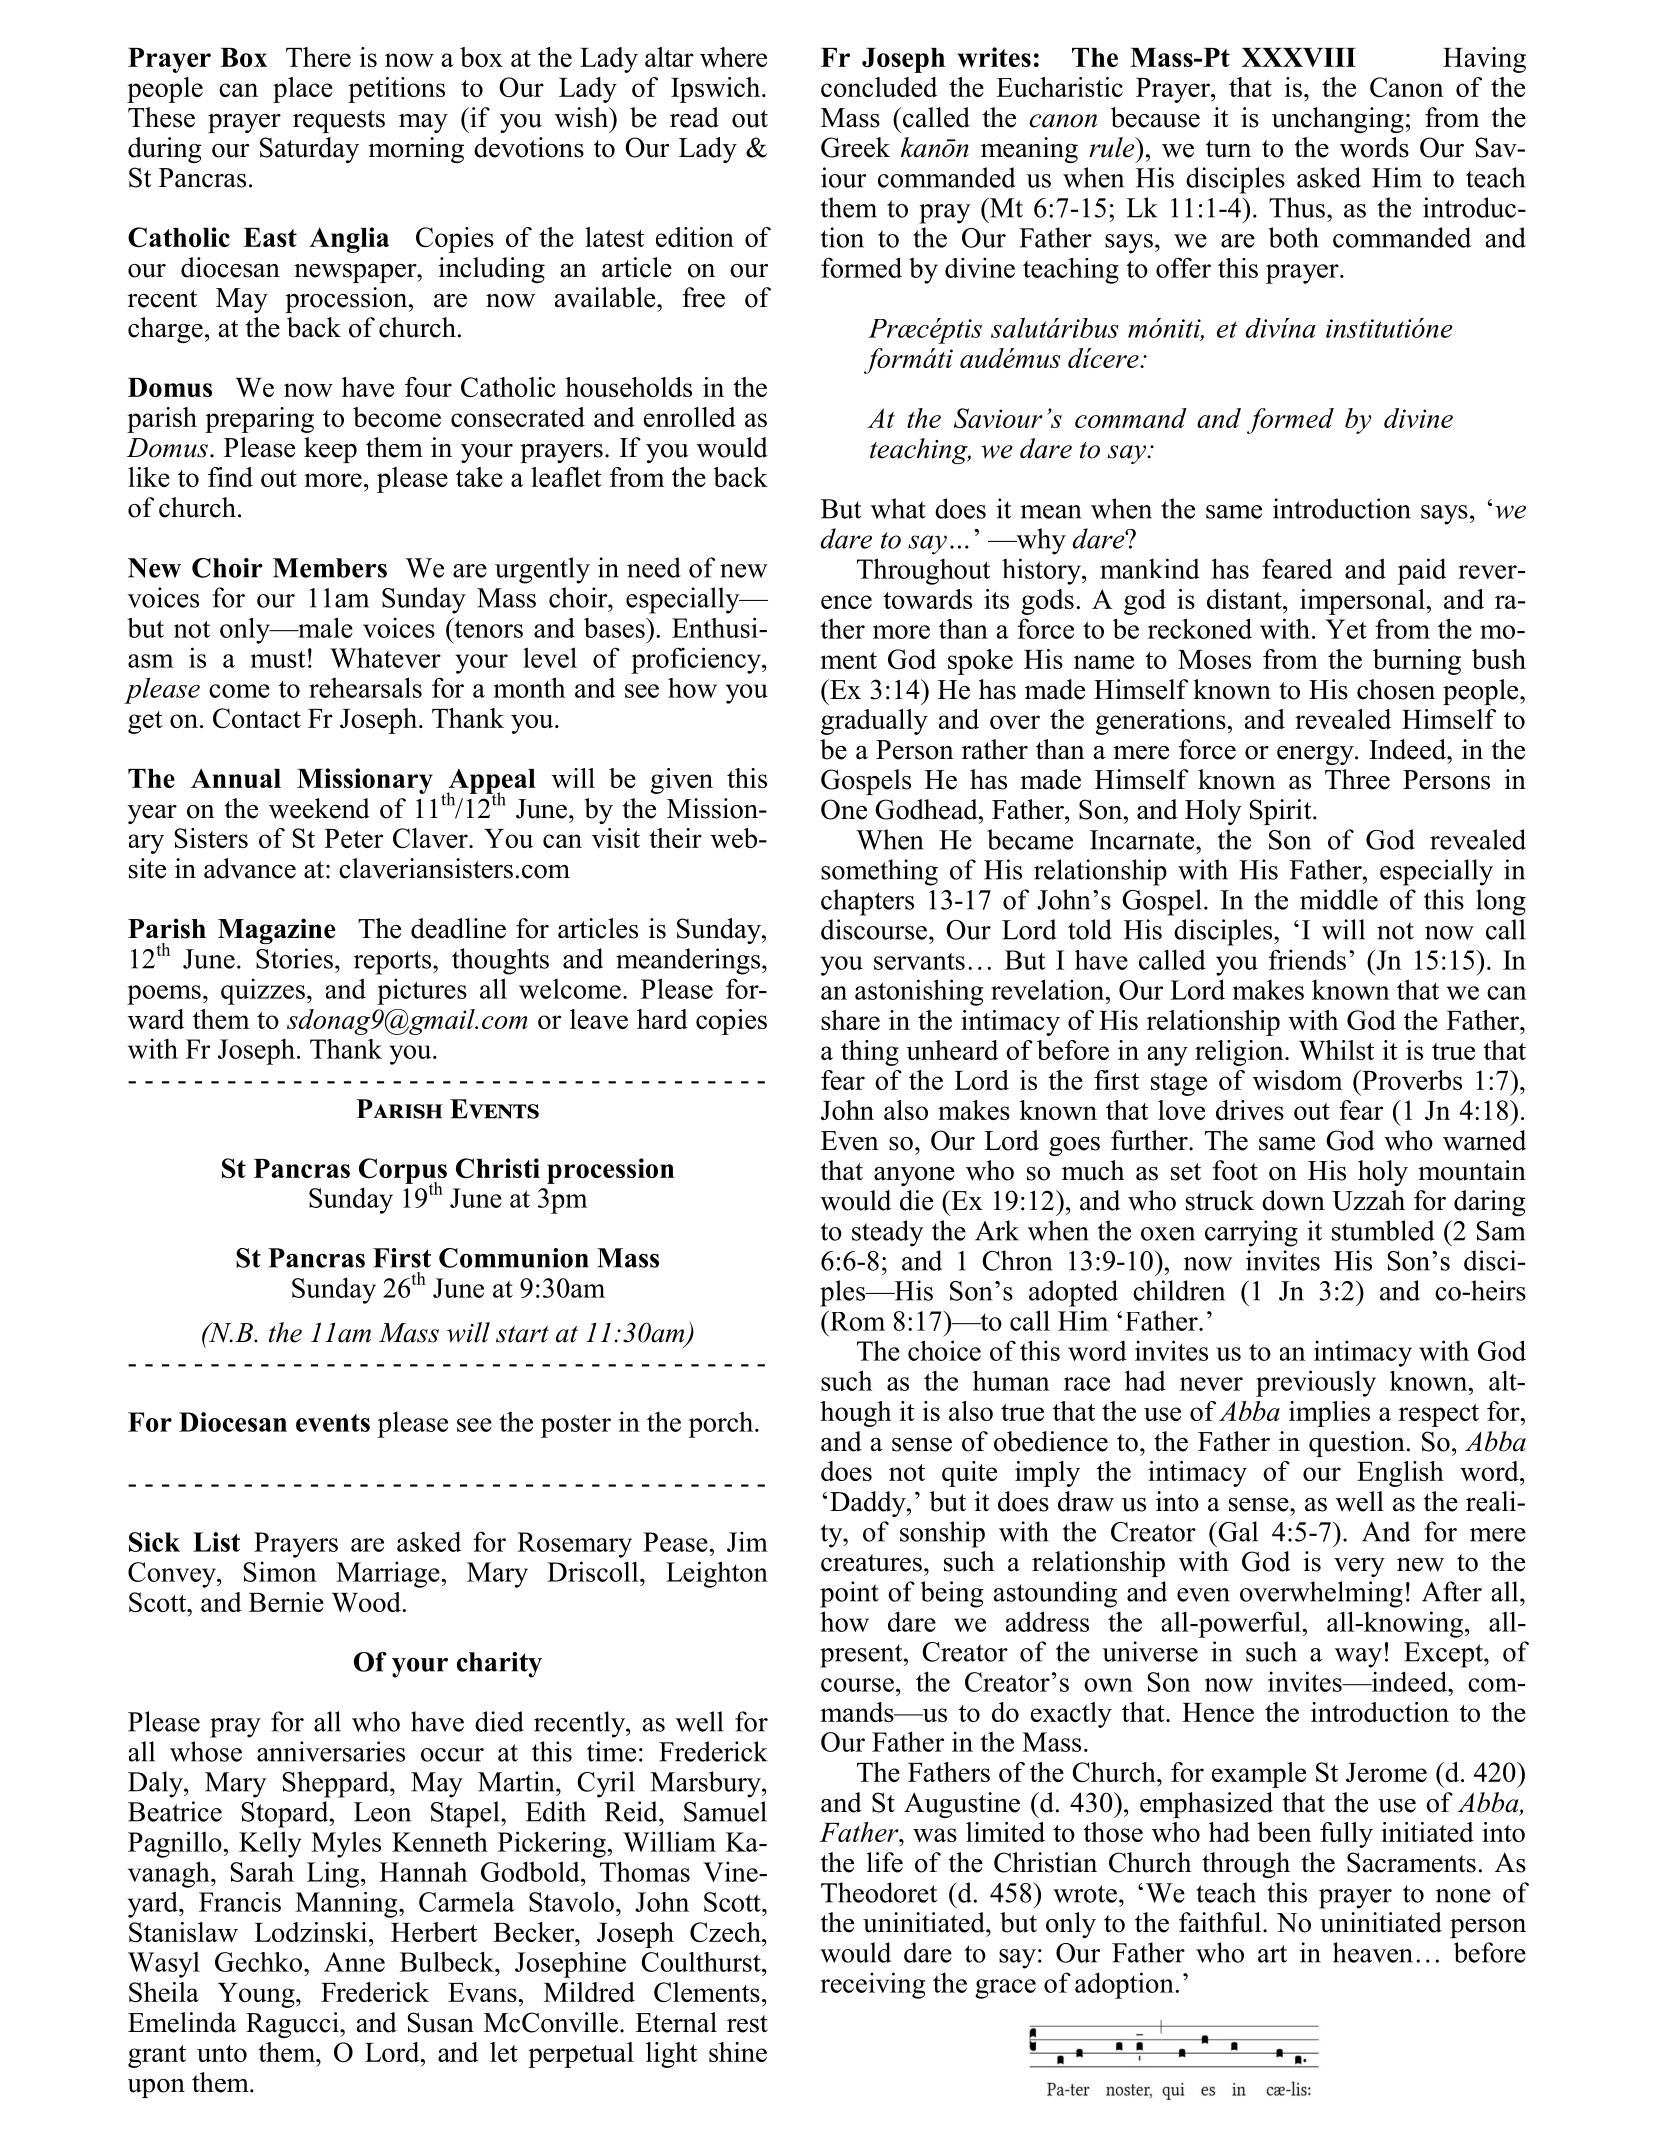 This image has height=2142, width=1655. I want to click on Greek, so click(855, 147).
